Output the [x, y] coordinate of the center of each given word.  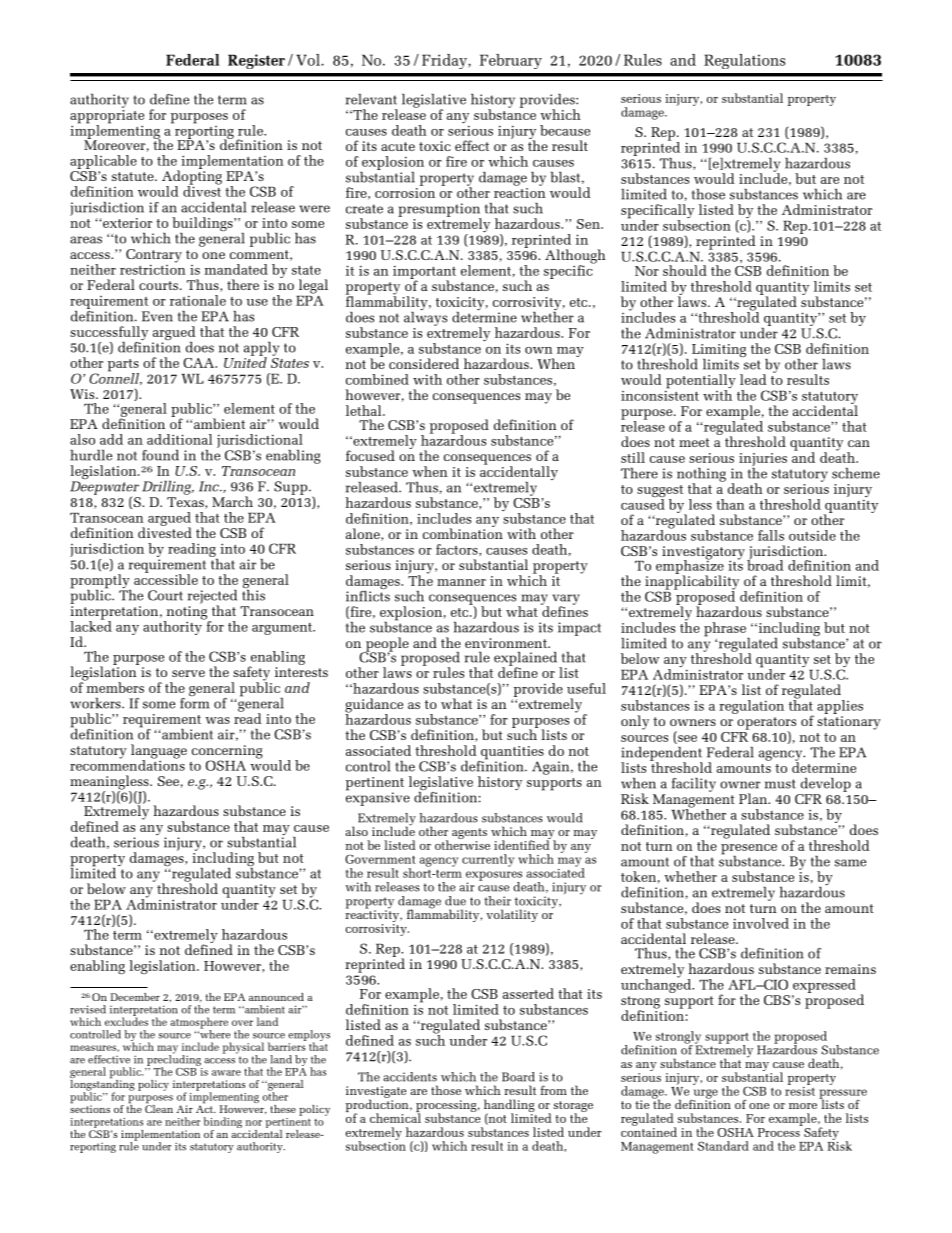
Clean [159, 1107]
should [685, 270]
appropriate [107, 118]
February [511, 61]
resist [800, 1090]
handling [509, 1106]
